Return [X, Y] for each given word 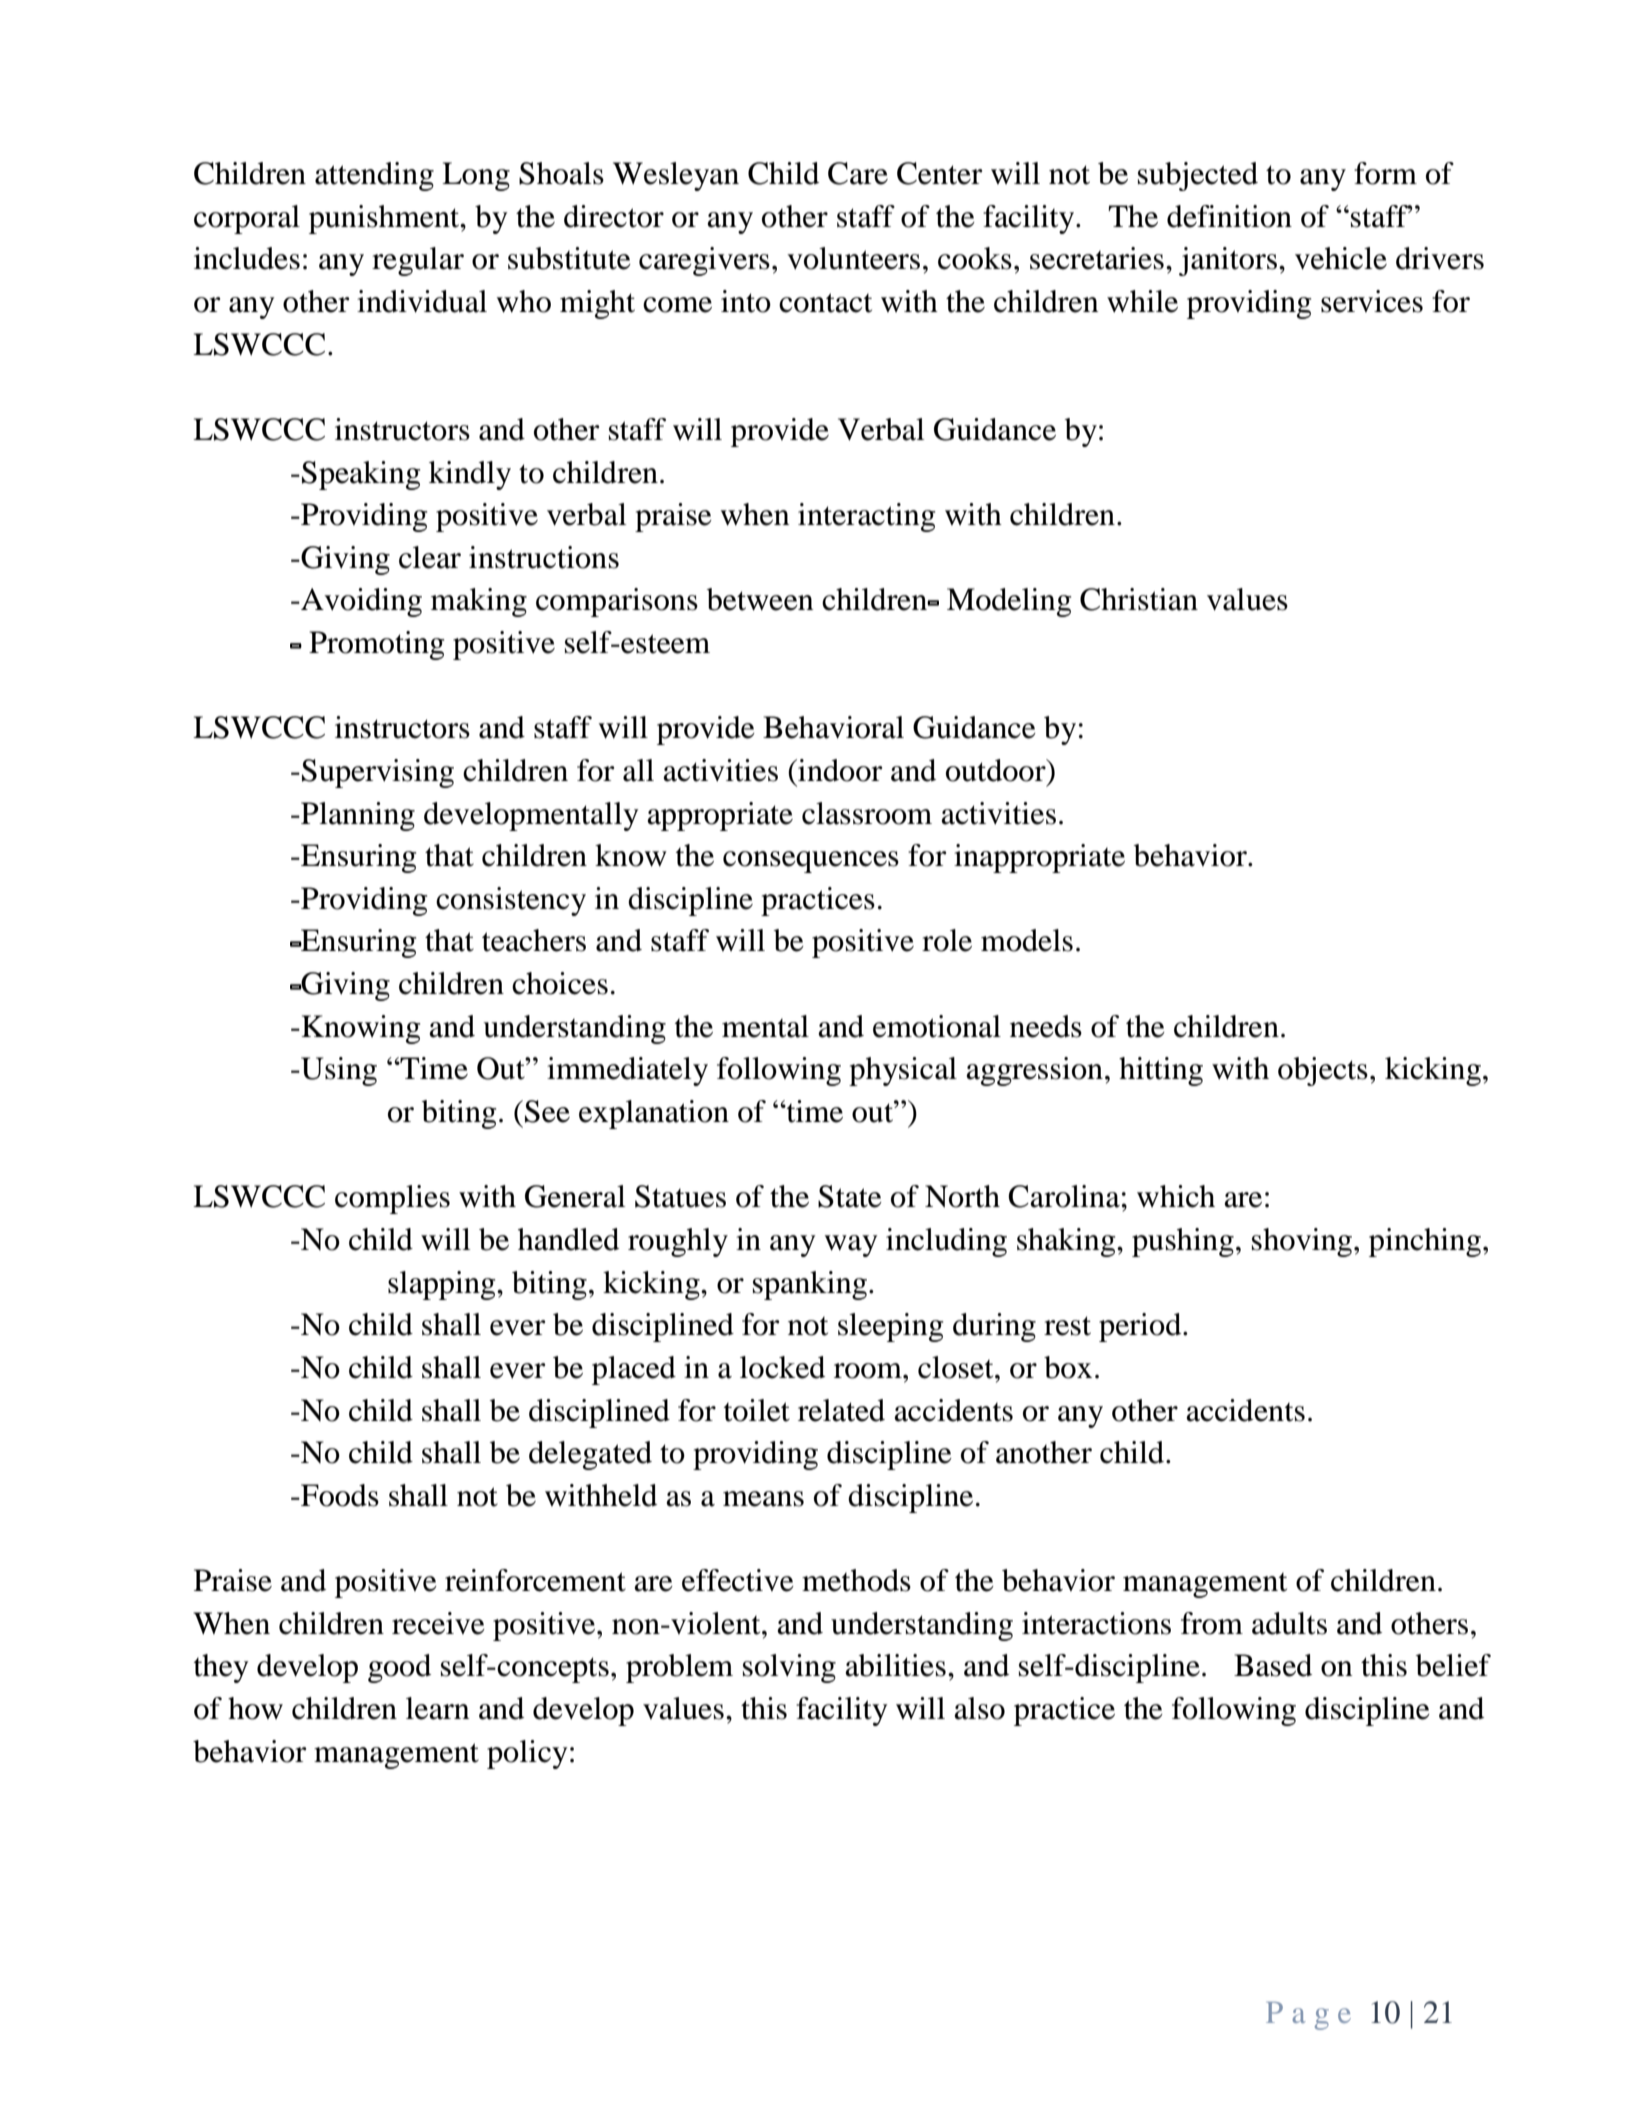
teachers [534, 940]
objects [1323, 1071]
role [947, 940]
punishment [385, 219]
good [399, 1668]
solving [789, 1668]
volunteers [853, 258]
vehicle [1341, 258]
